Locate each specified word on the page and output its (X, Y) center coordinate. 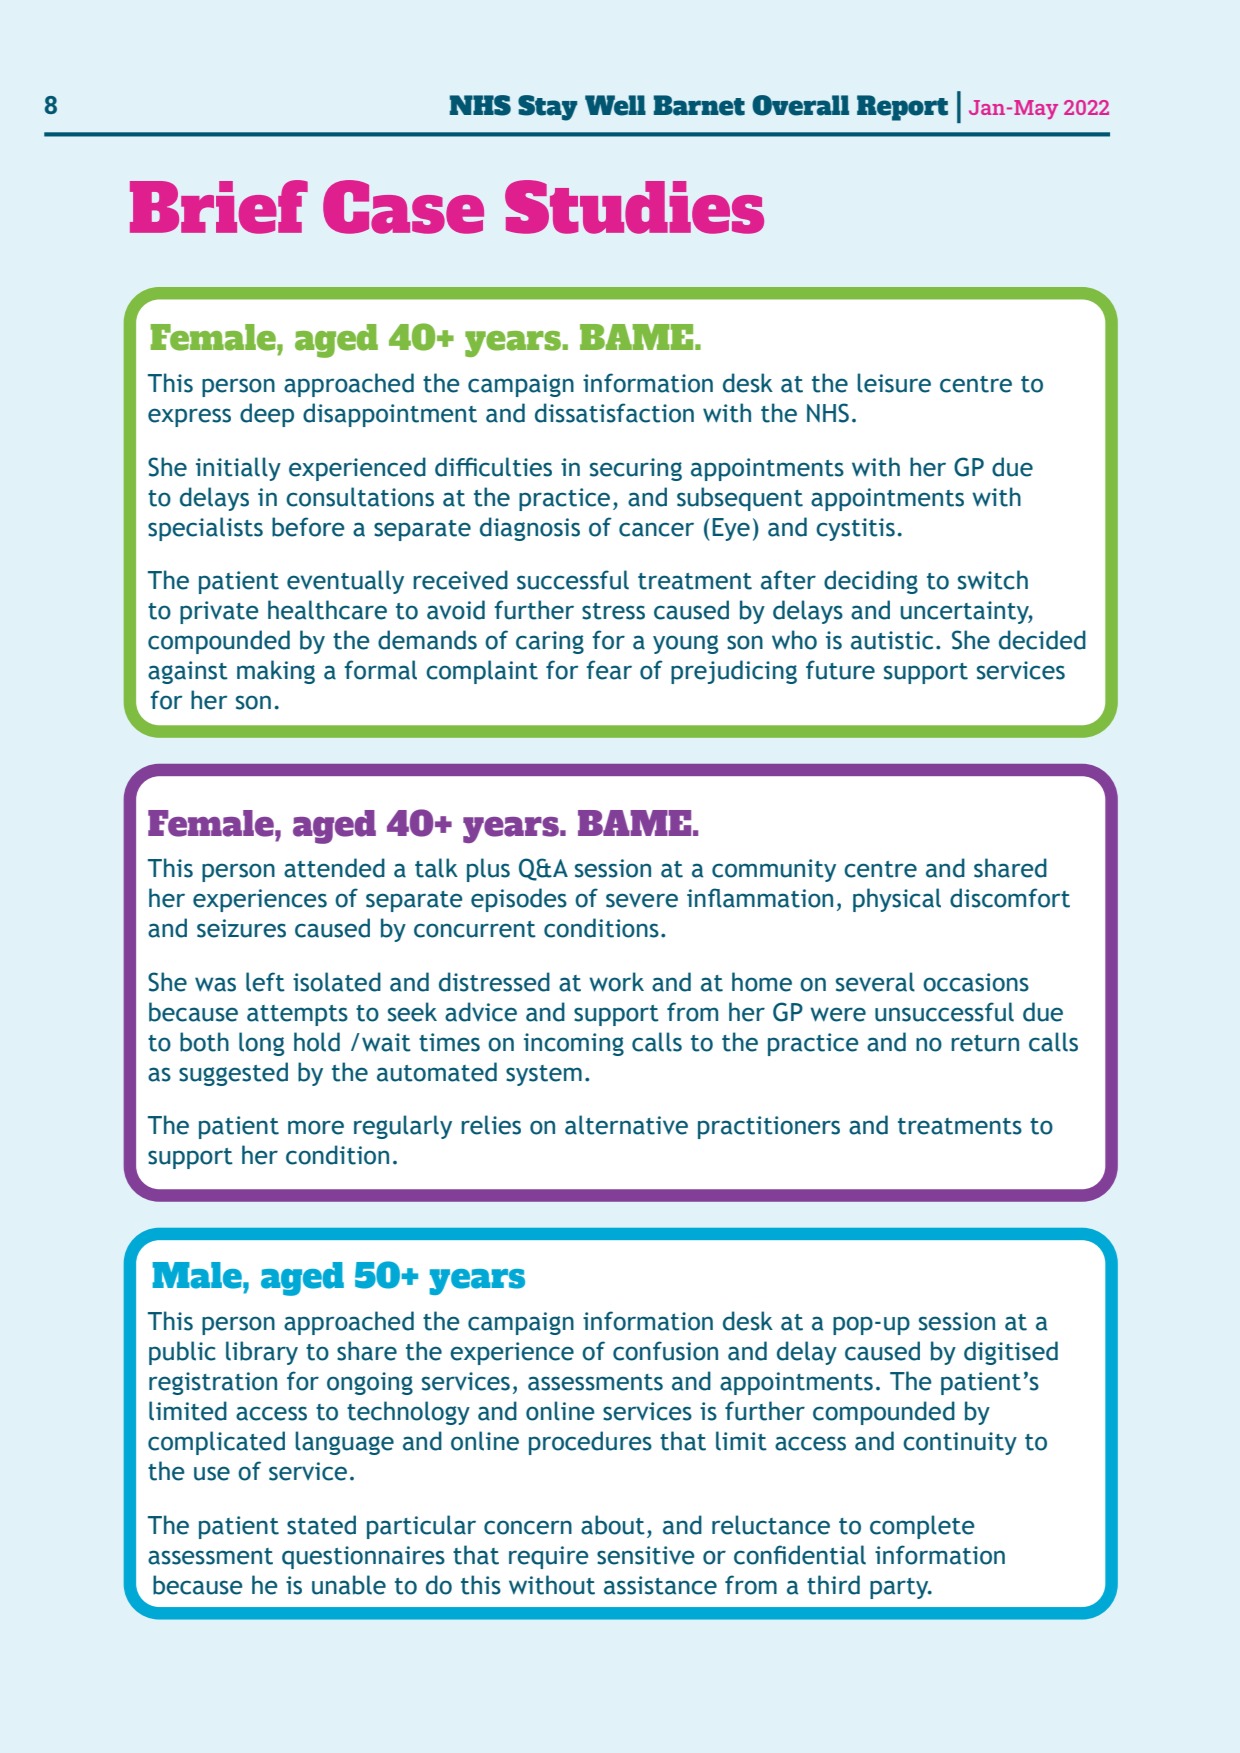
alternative (626, 1125)
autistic (892, 640)
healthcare (327, 610)
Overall (800, 105)
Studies (634, 207)
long (261, 1044)
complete (922, 1527)
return (985, 1043)
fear (609, 670)
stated (321, 1525)
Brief (219, 207)
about (613, 1525)
